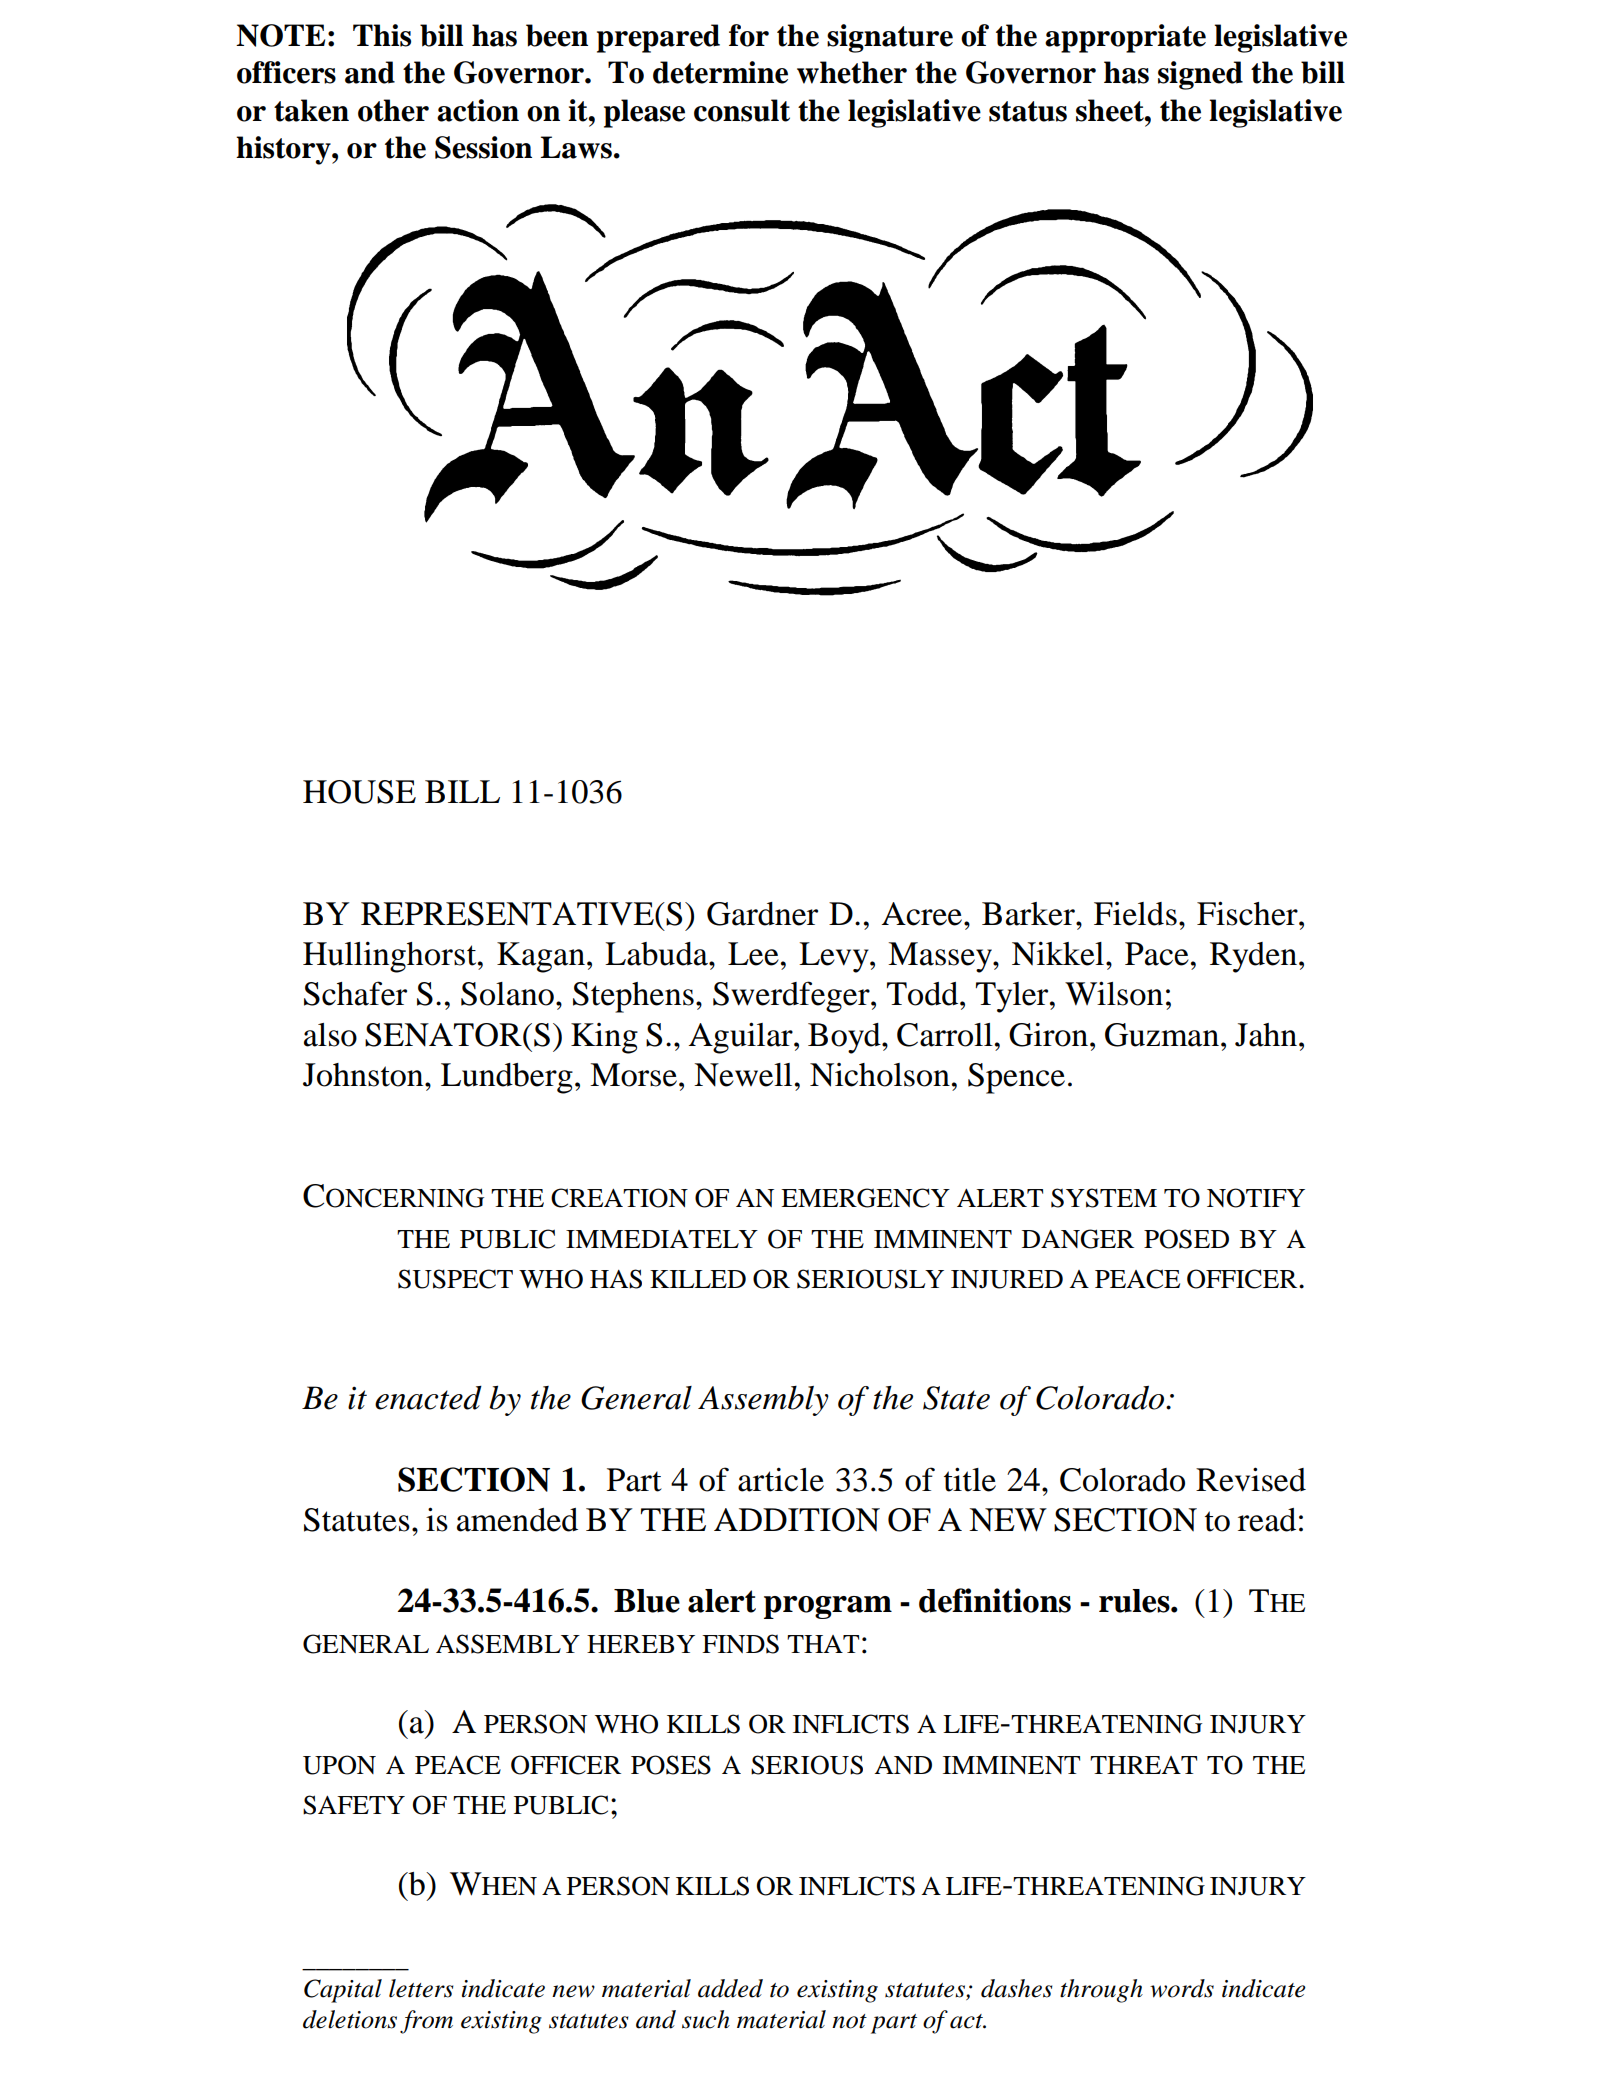 This screenshot has height=2082, width=1609. Describe the element at coordinates (742, 1038) in the screenshot. I see `Aguilar` at that location.
